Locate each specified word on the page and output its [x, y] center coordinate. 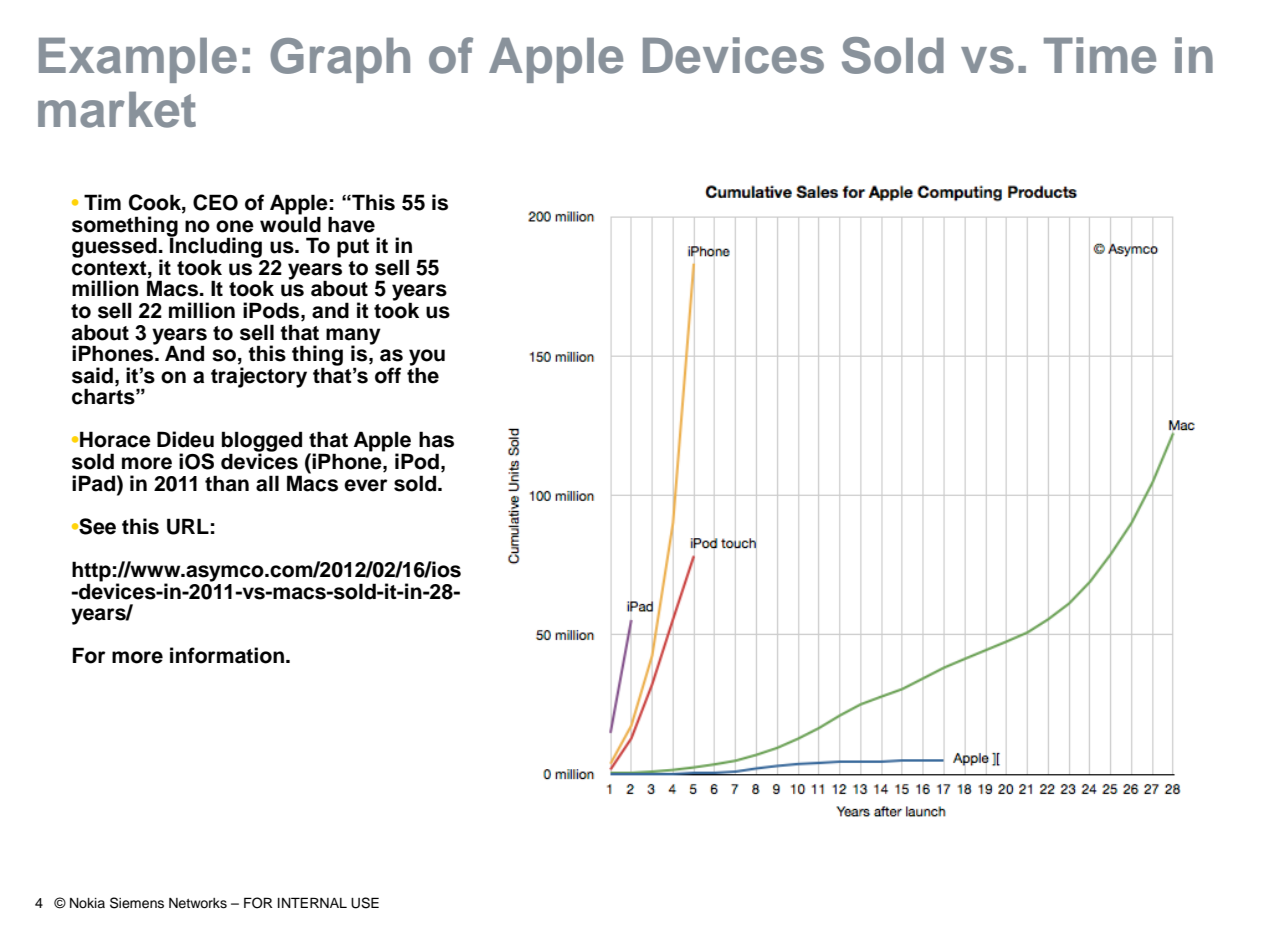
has [436, 439]
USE [365, 903]
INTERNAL [312, 902]
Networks [198, 903]
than [227, 483]
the [423, 374]
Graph [340, 60]
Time [1100, 55]
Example [138, 60]
